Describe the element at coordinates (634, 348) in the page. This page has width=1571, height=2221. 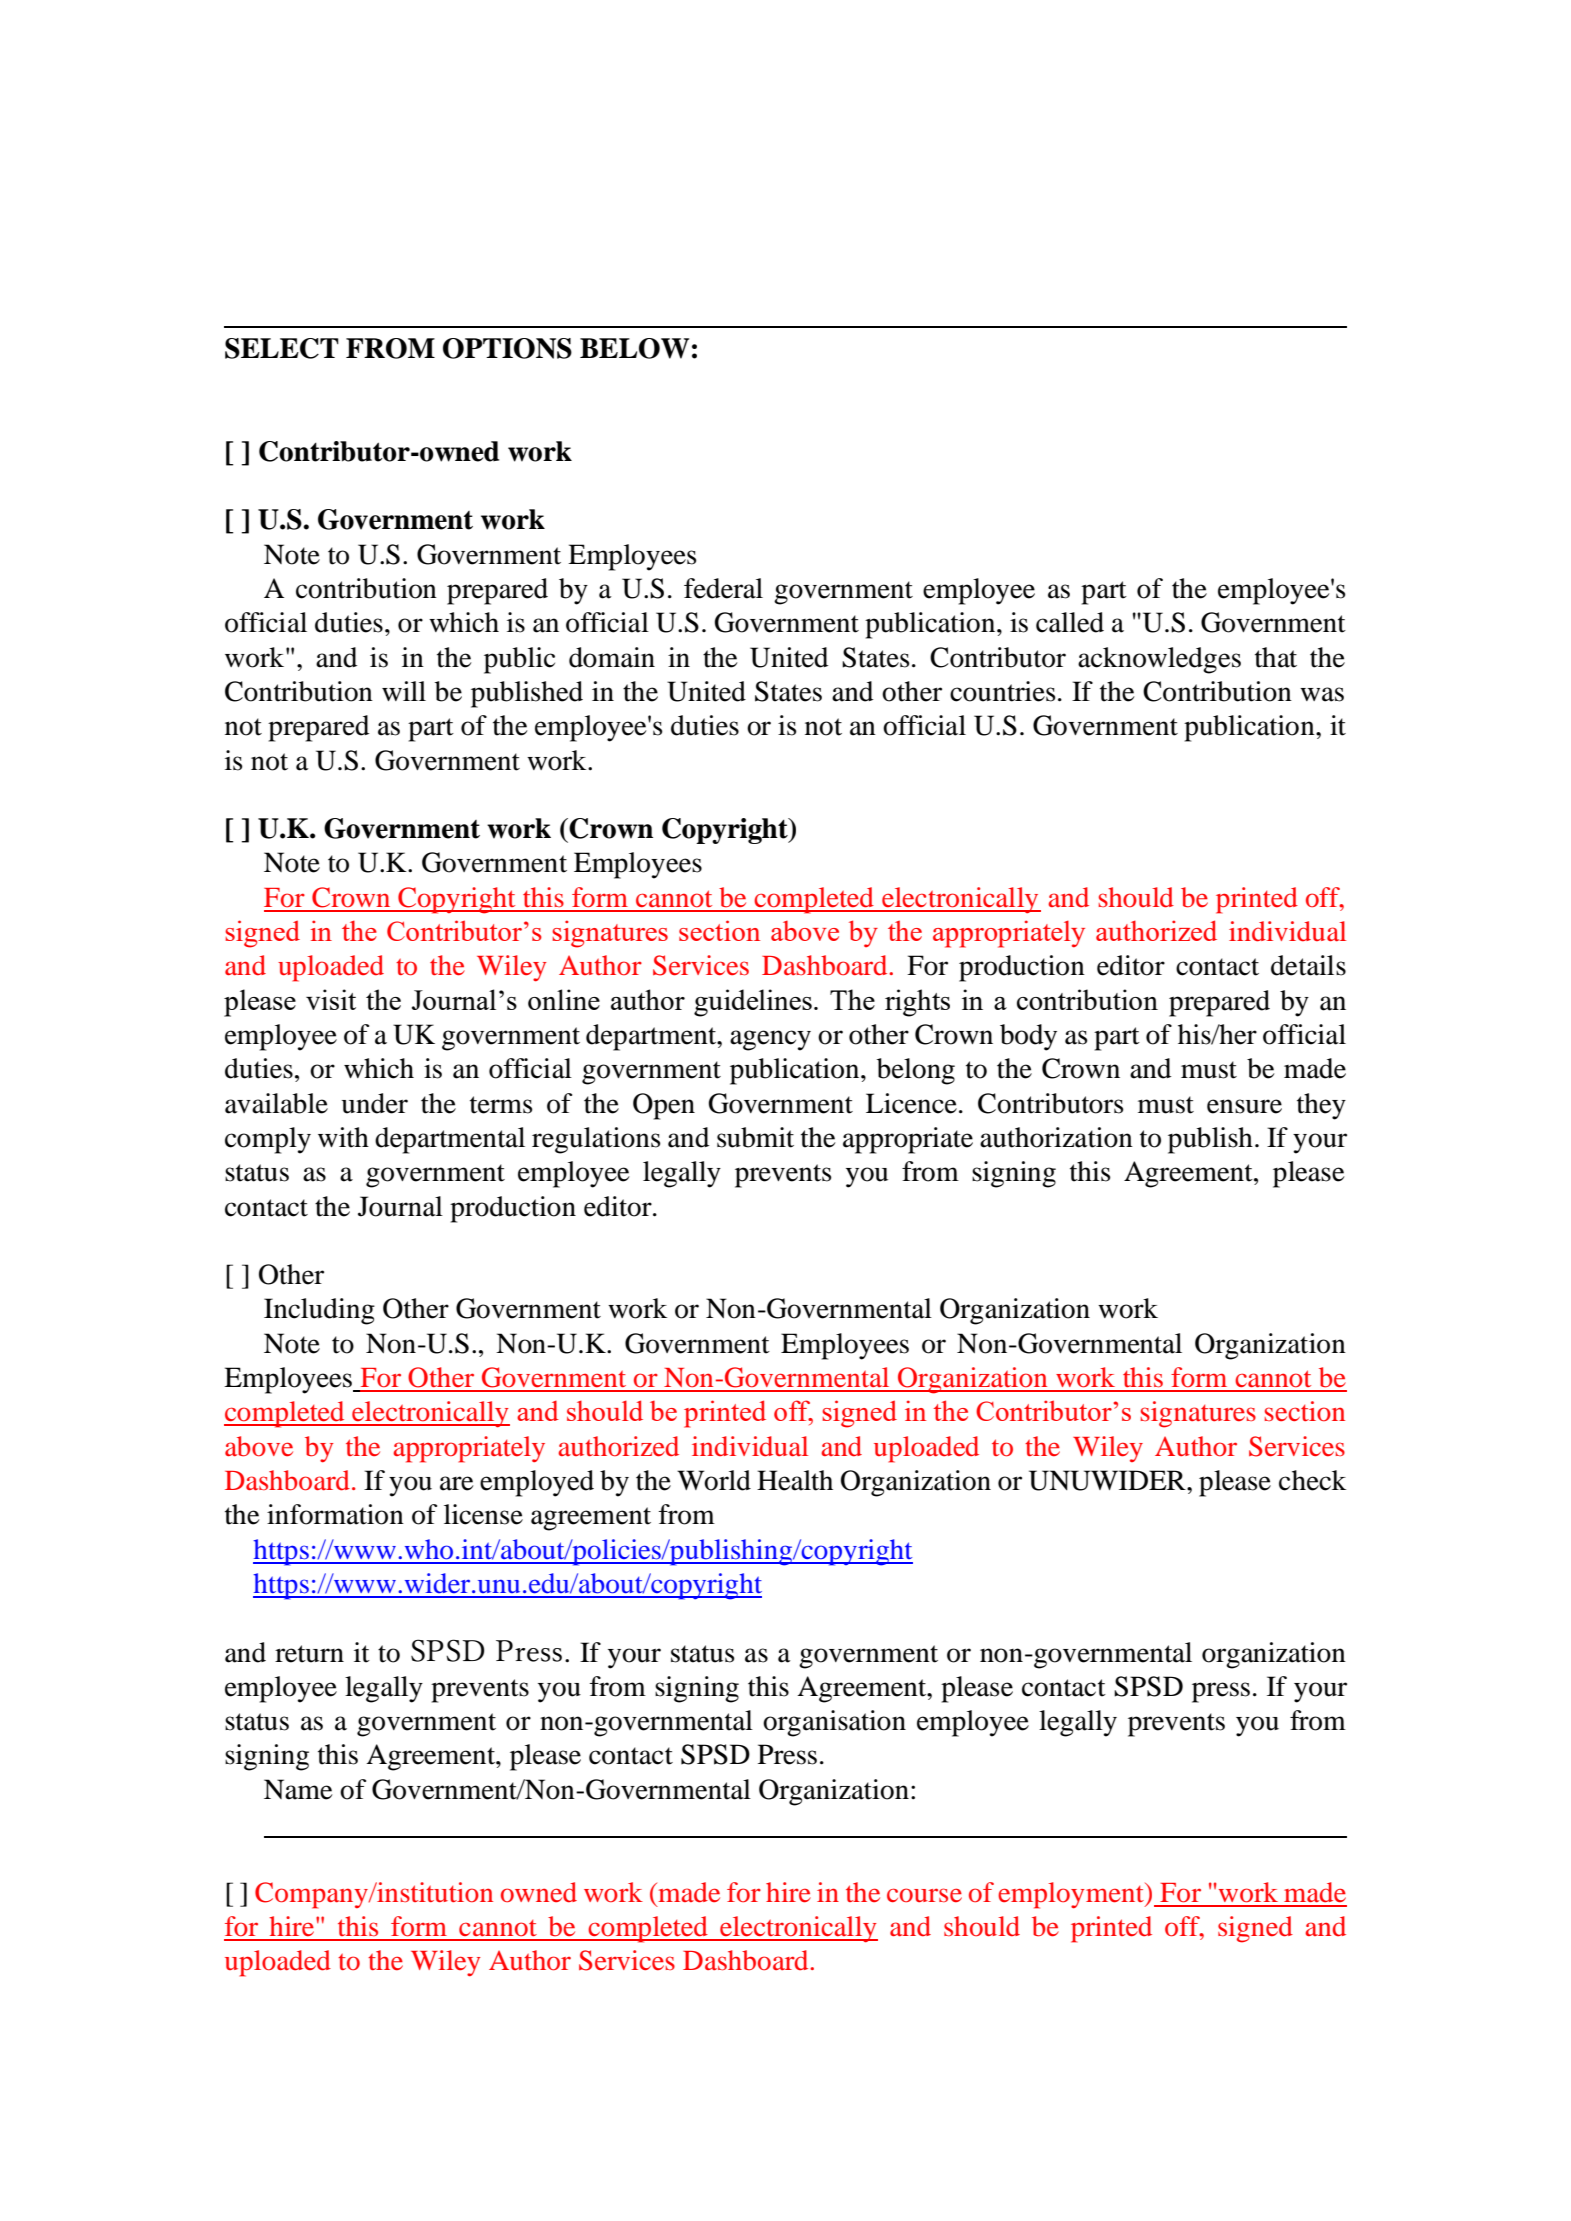
I see `BELOW` at that location.
